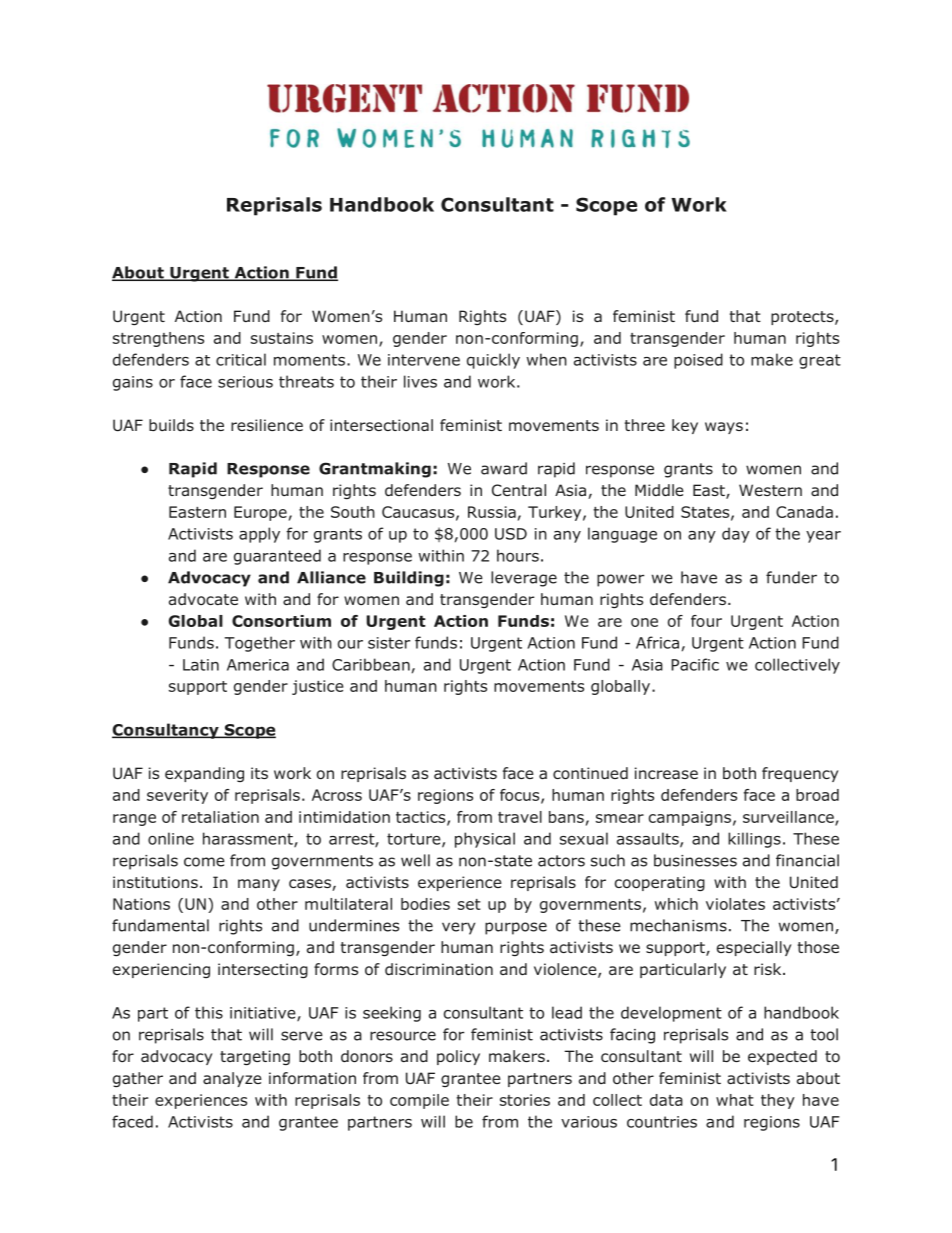 This screenshot has width=952, height=1233. Describe the element at coordinates (232, 1079) in the screenshot. I see `analyze` at that location.
